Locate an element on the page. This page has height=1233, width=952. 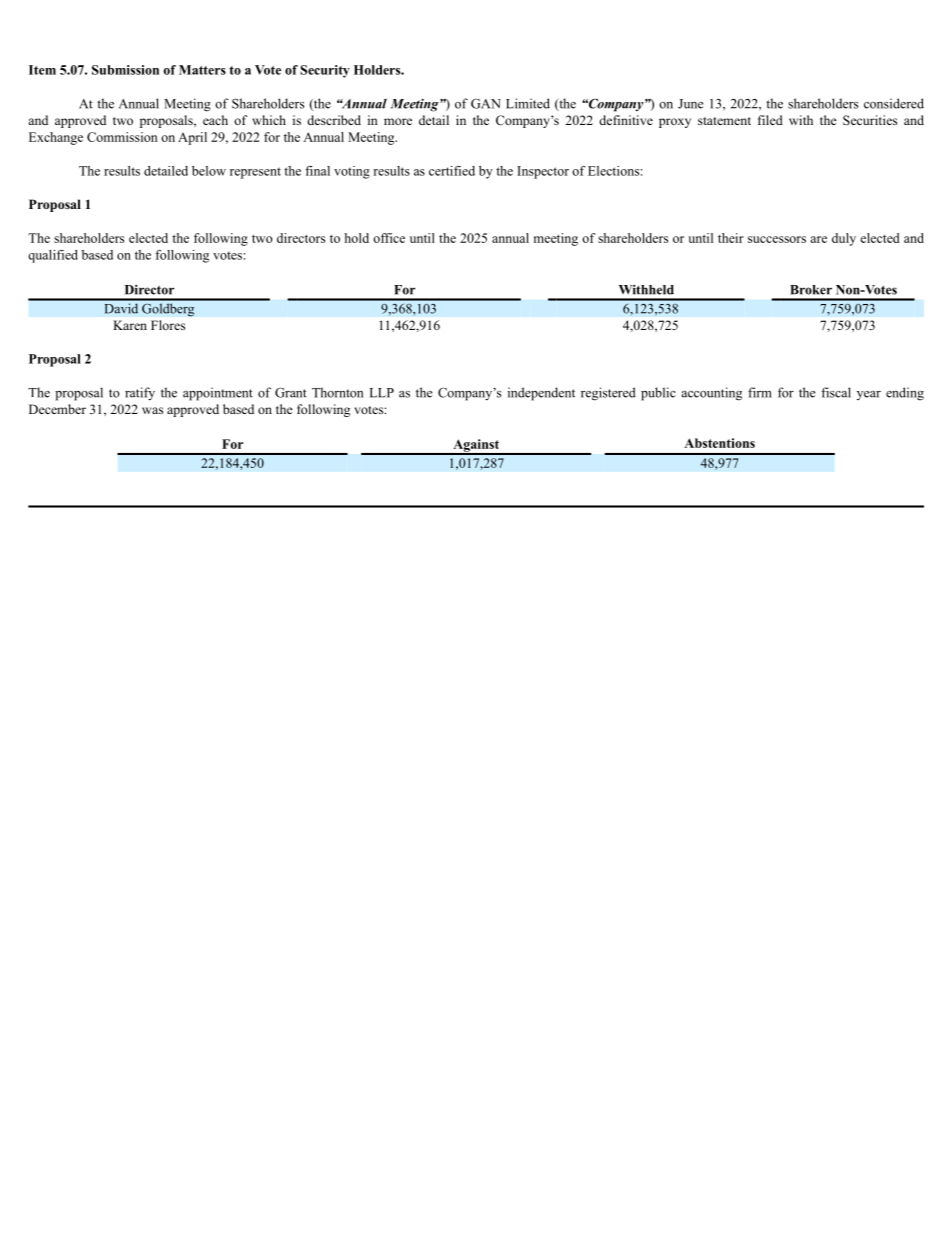
Against is located at coordinates (476, 446).
